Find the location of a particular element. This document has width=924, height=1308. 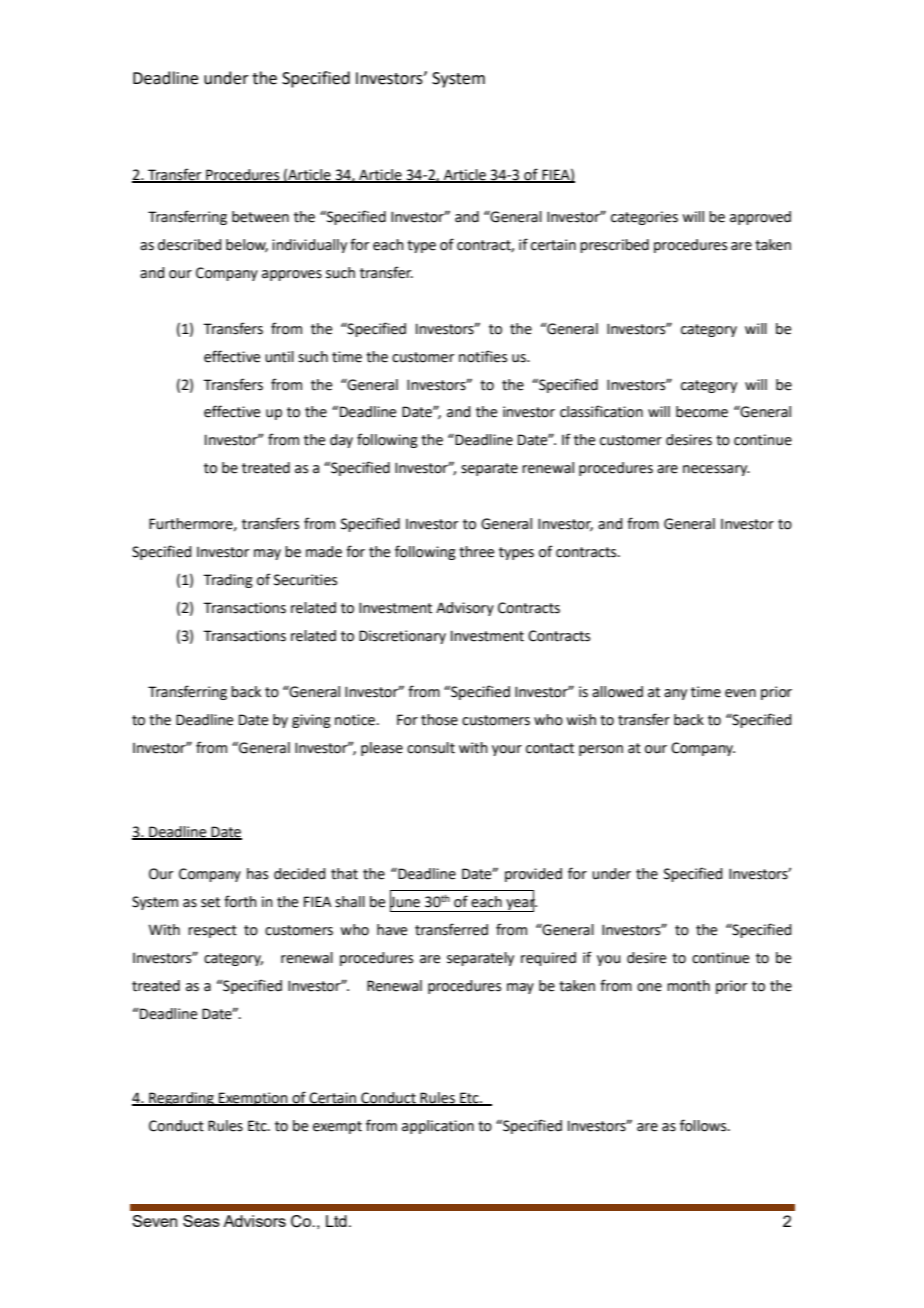

month is located at coordinates (688, 986).
